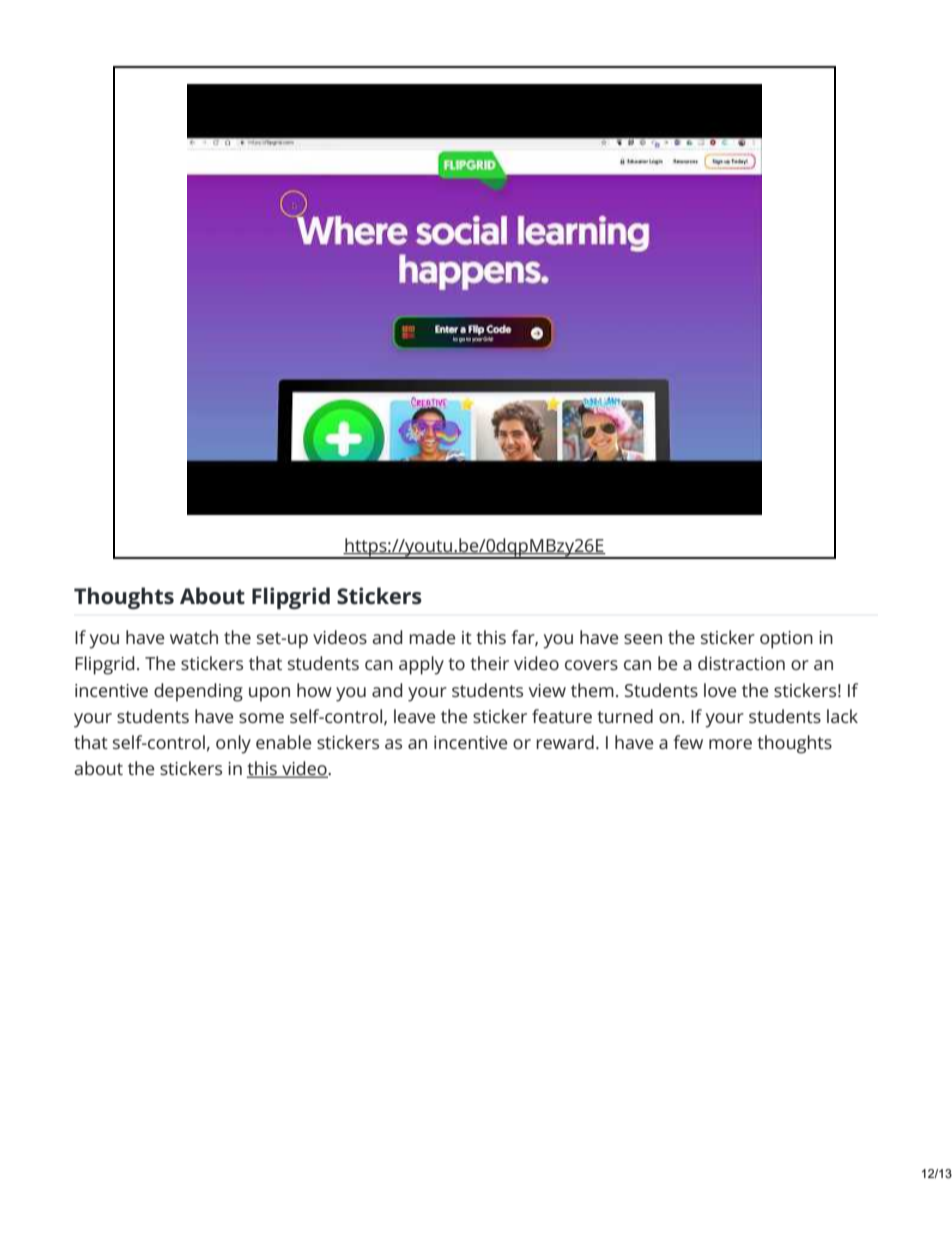 The width and height of the document is (952, 1233). What do you see at coordinates (314, 690) in the document?
I see `how` at bounding box center [314, 690].
